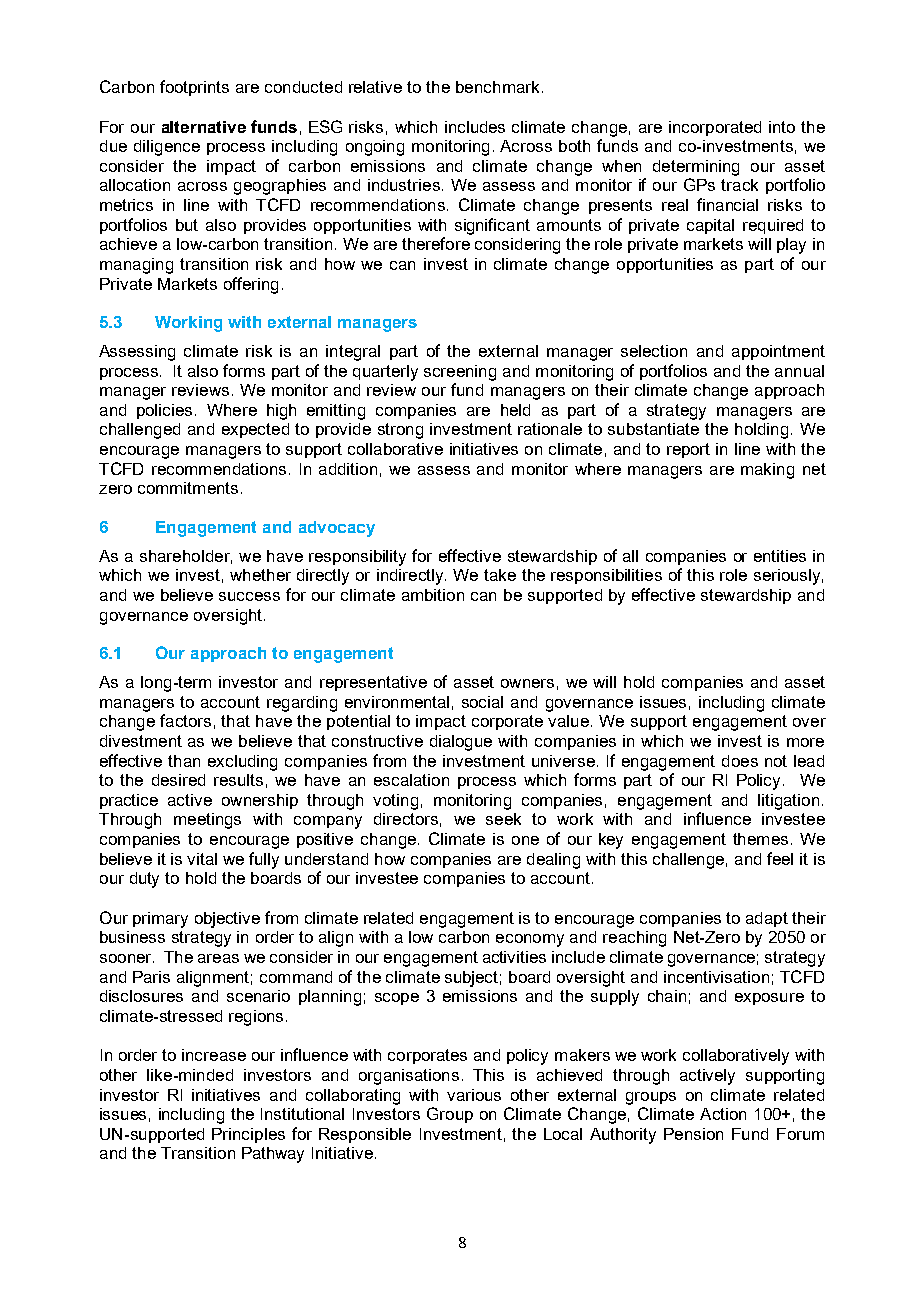 The width and height of the screenshot is (924, 1308). I want to click on commitments, so click(188, 488).
